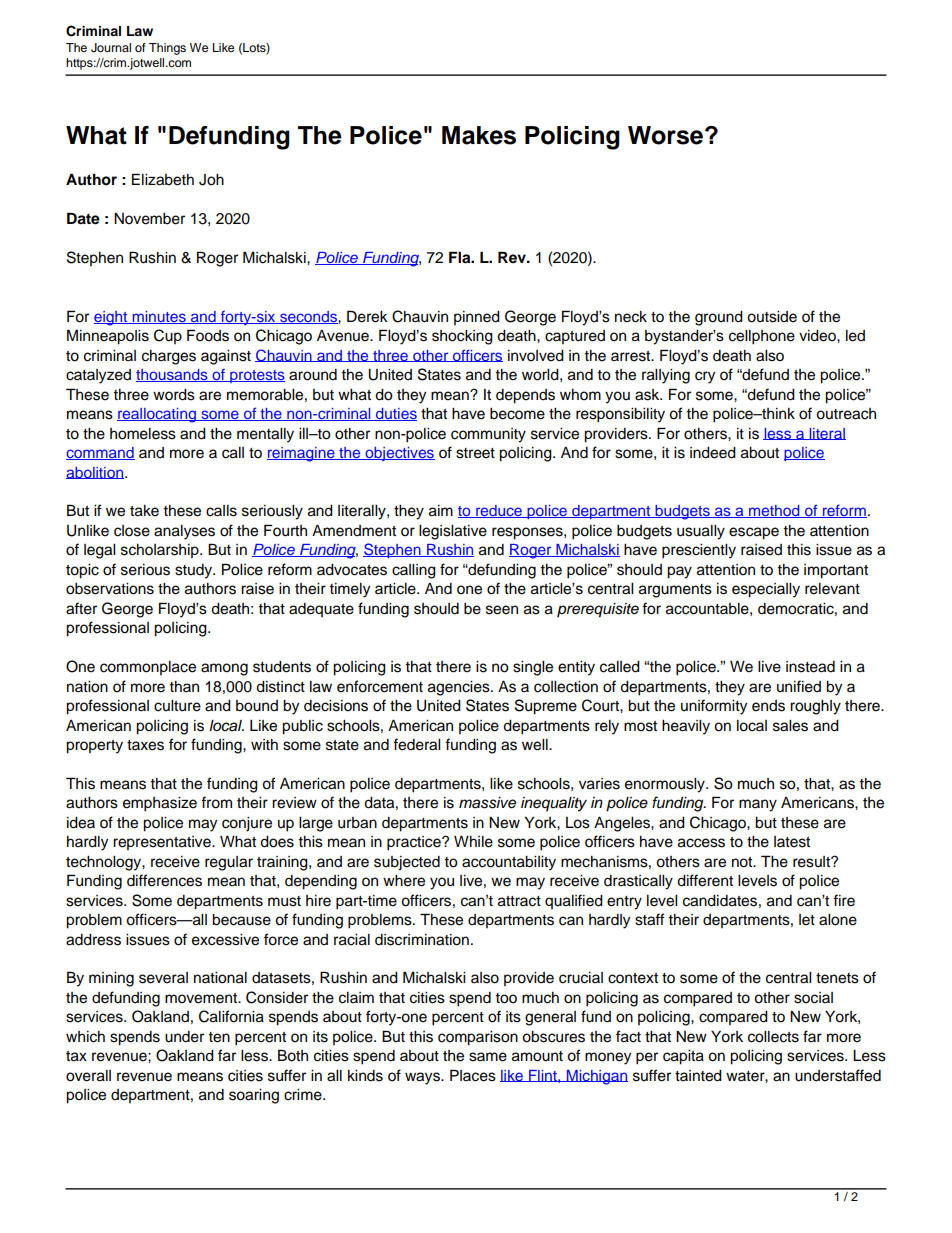  Describe the element at coordinates (462, 337) in the screenshot. I see `shocking` at that location.
